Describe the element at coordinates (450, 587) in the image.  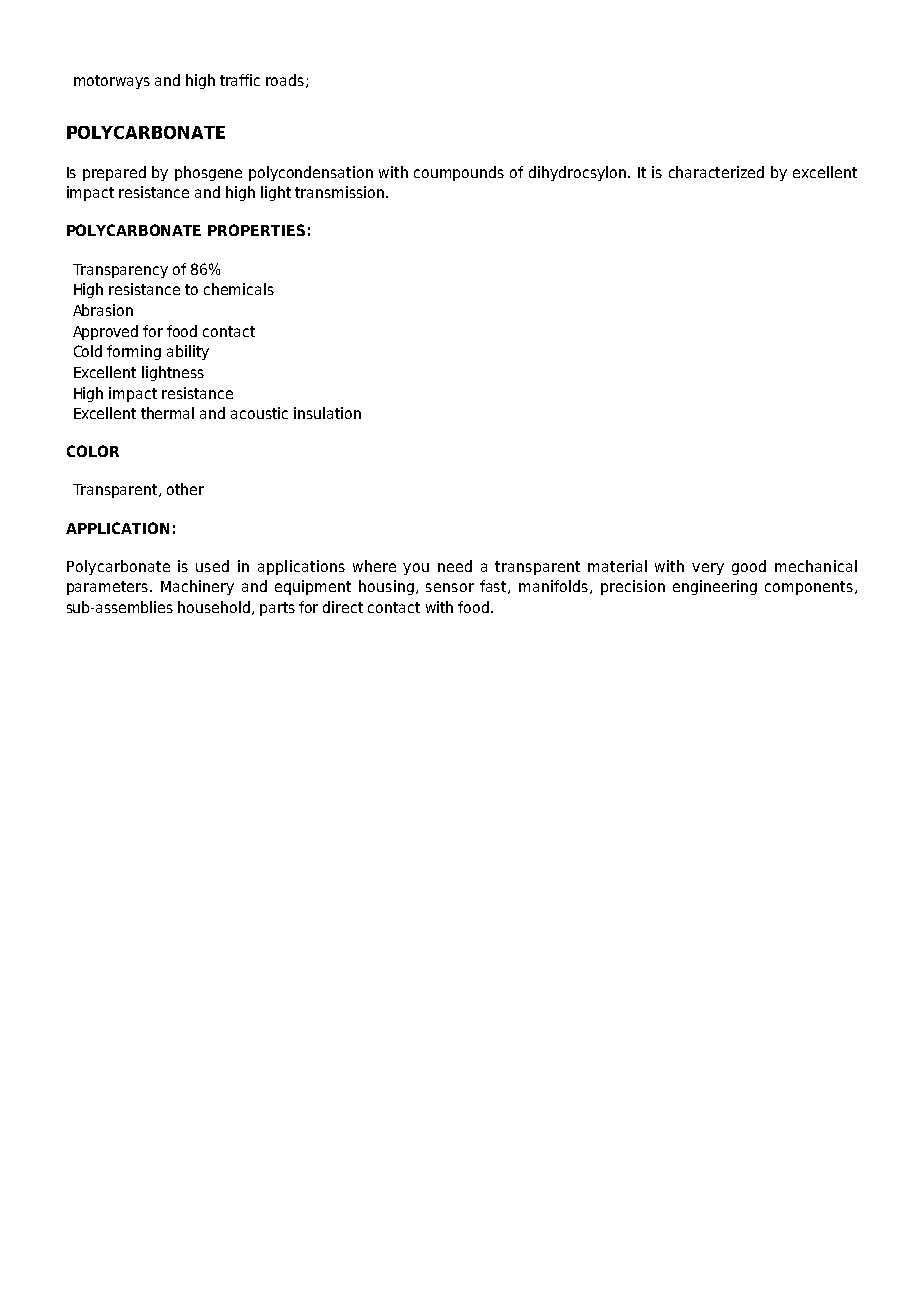
I see `sensor` at that location.
